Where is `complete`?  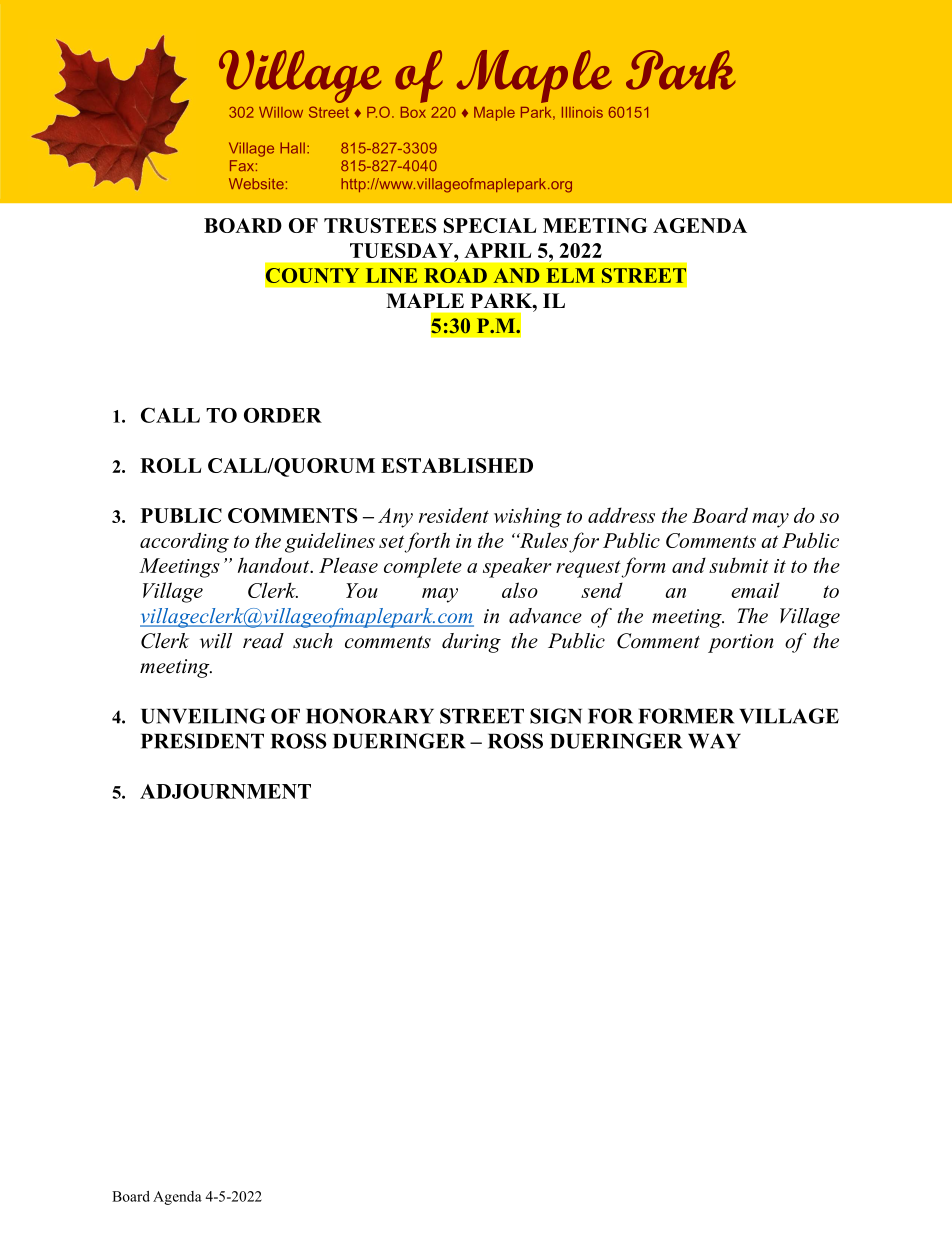
complete is located at coordinates (423, 567).
